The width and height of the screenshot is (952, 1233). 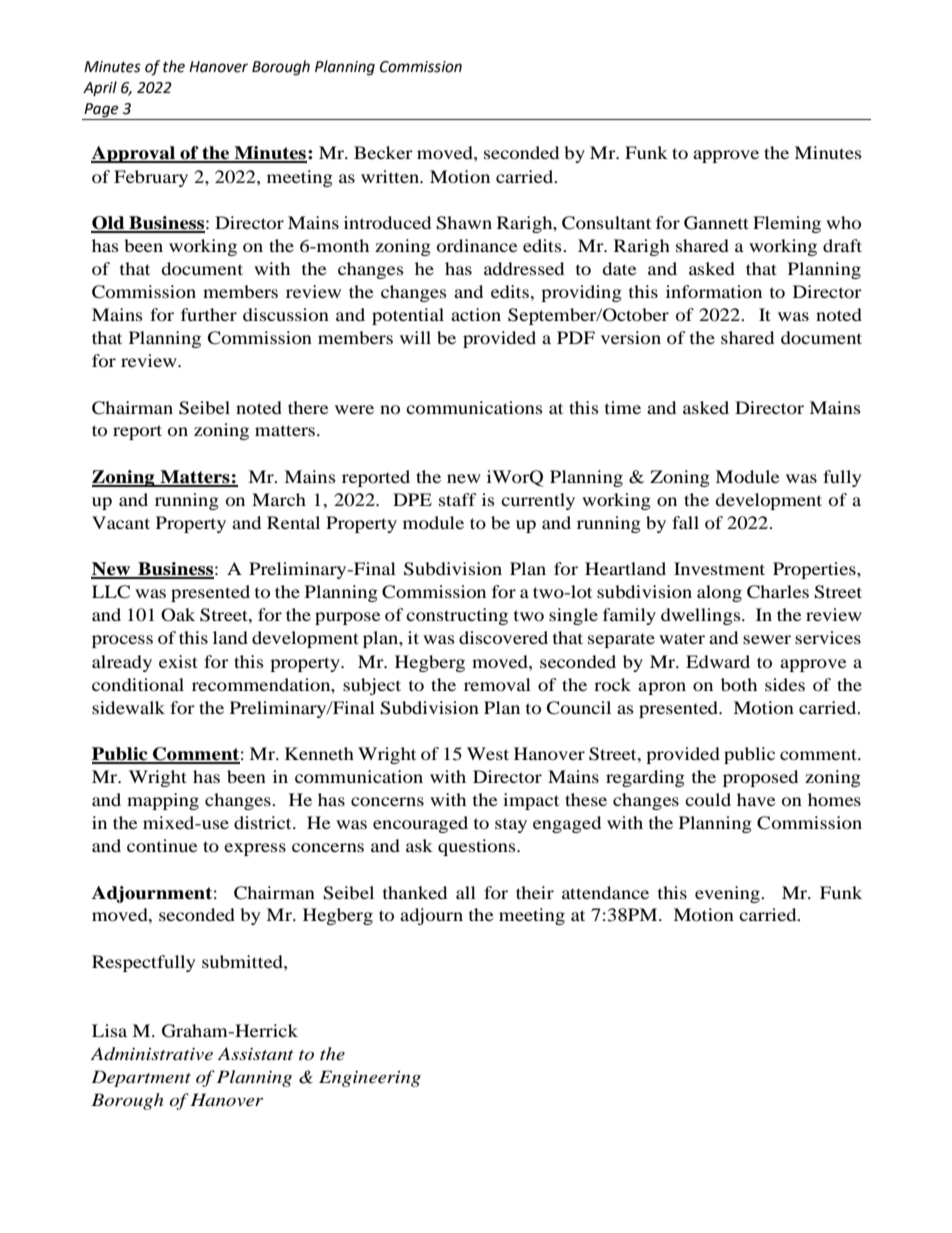 I want to click on conditional, so click(x=138, y=684).
